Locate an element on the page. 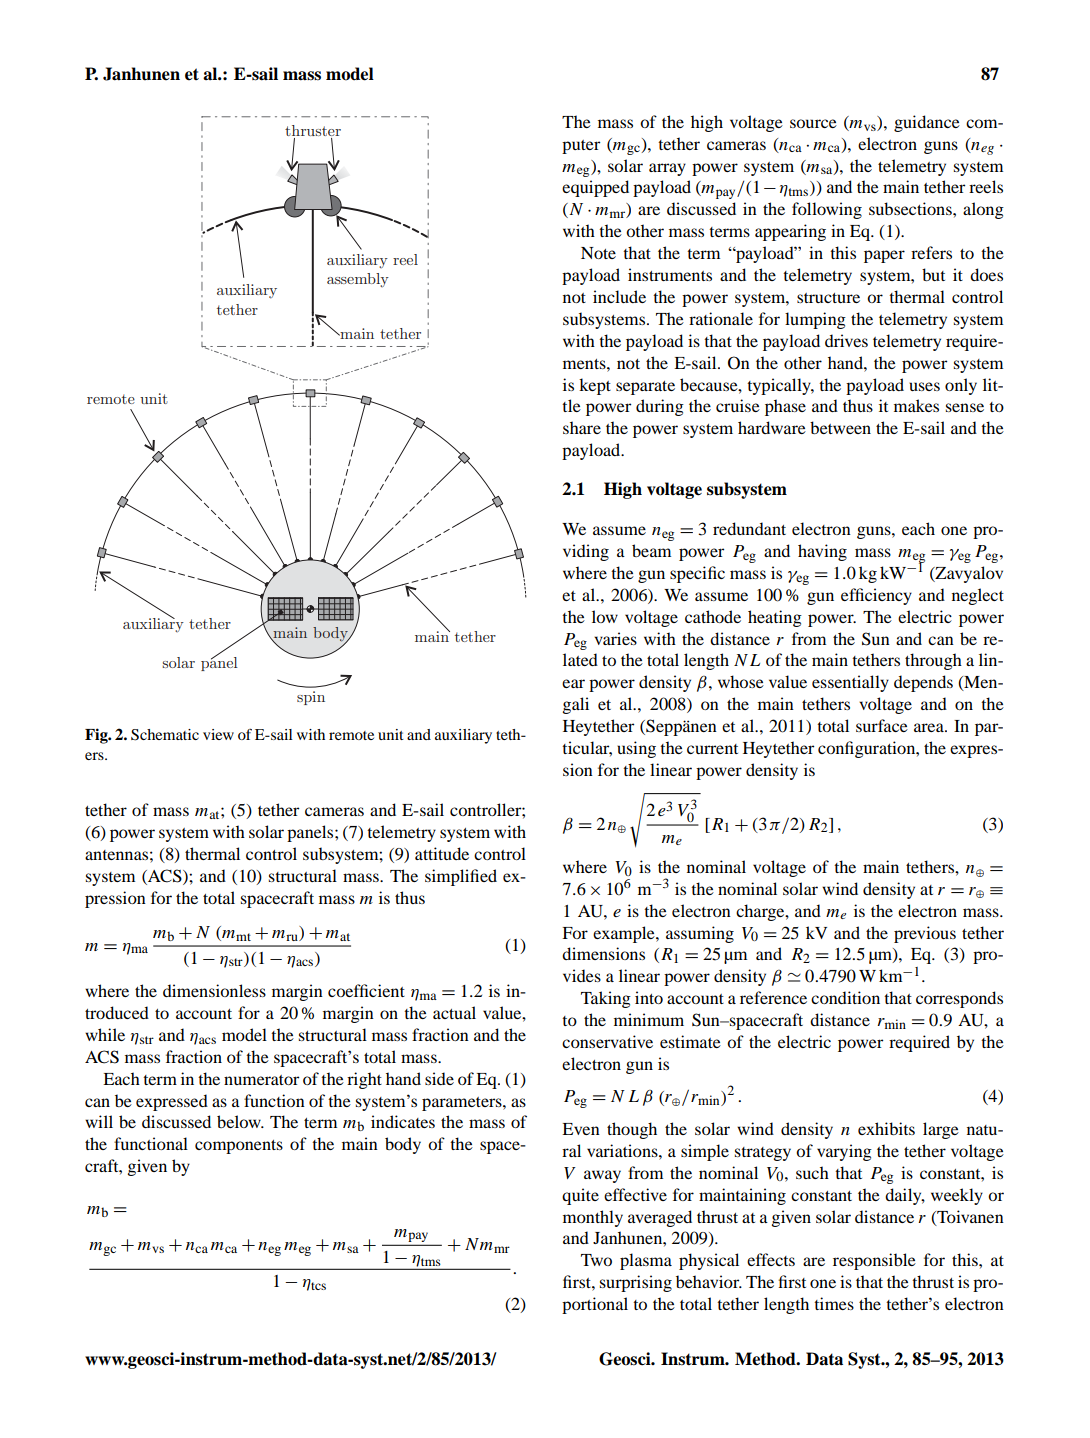 The width and height of the document is (1090, 1438). responsible is located at coordinates (874, 1261).
